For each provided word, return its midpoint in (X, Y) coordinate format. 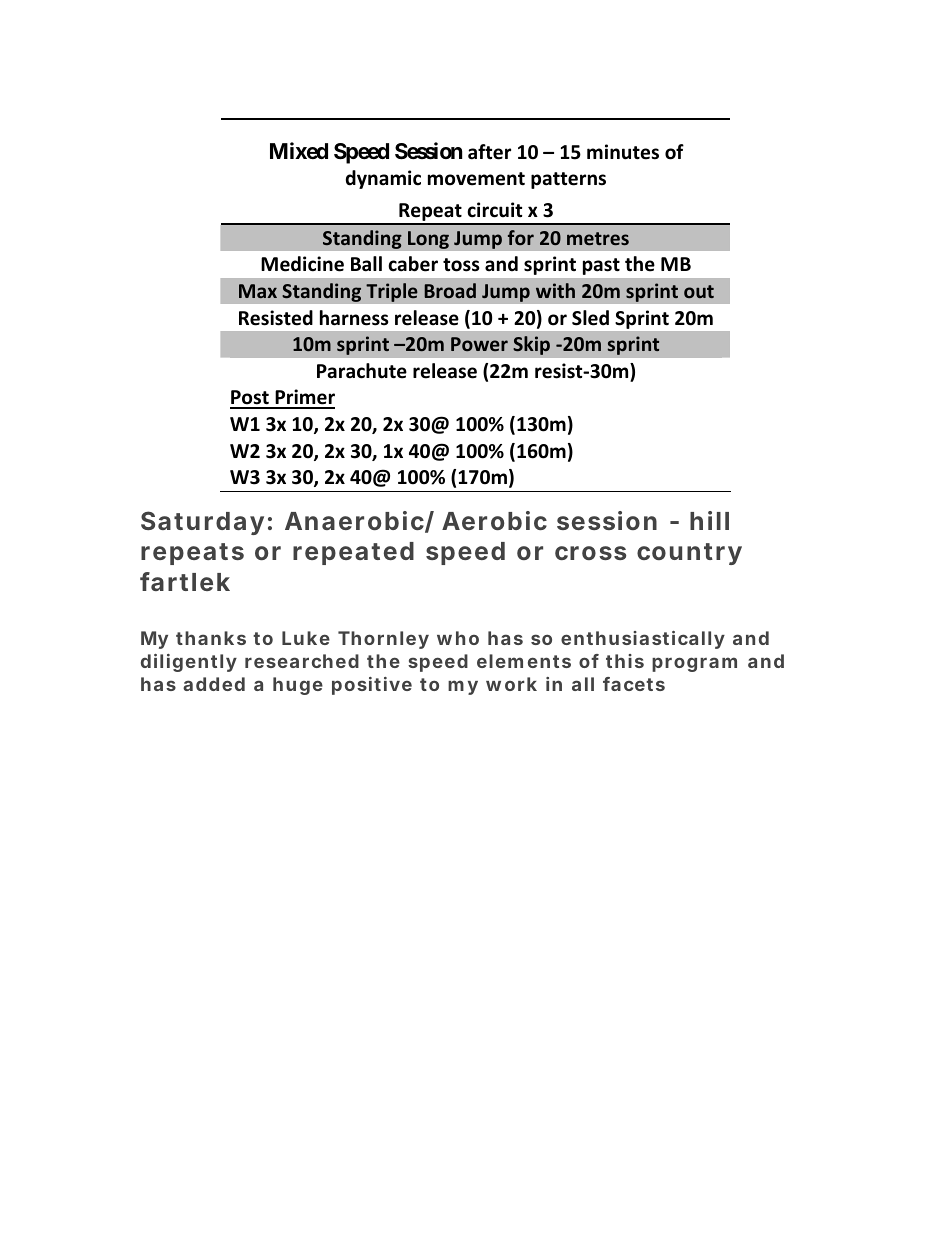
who (458, 638)
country (689, 554)
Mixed (299, 150)
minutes (623, 152)
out (699, 291)
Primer (304, 398)
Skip (531, 345)
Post (250, 399)
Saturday (202, 523)
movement (476, 179)
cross (590, 553)
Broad (450, 290)
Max (258, 291)
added (214, 684)
